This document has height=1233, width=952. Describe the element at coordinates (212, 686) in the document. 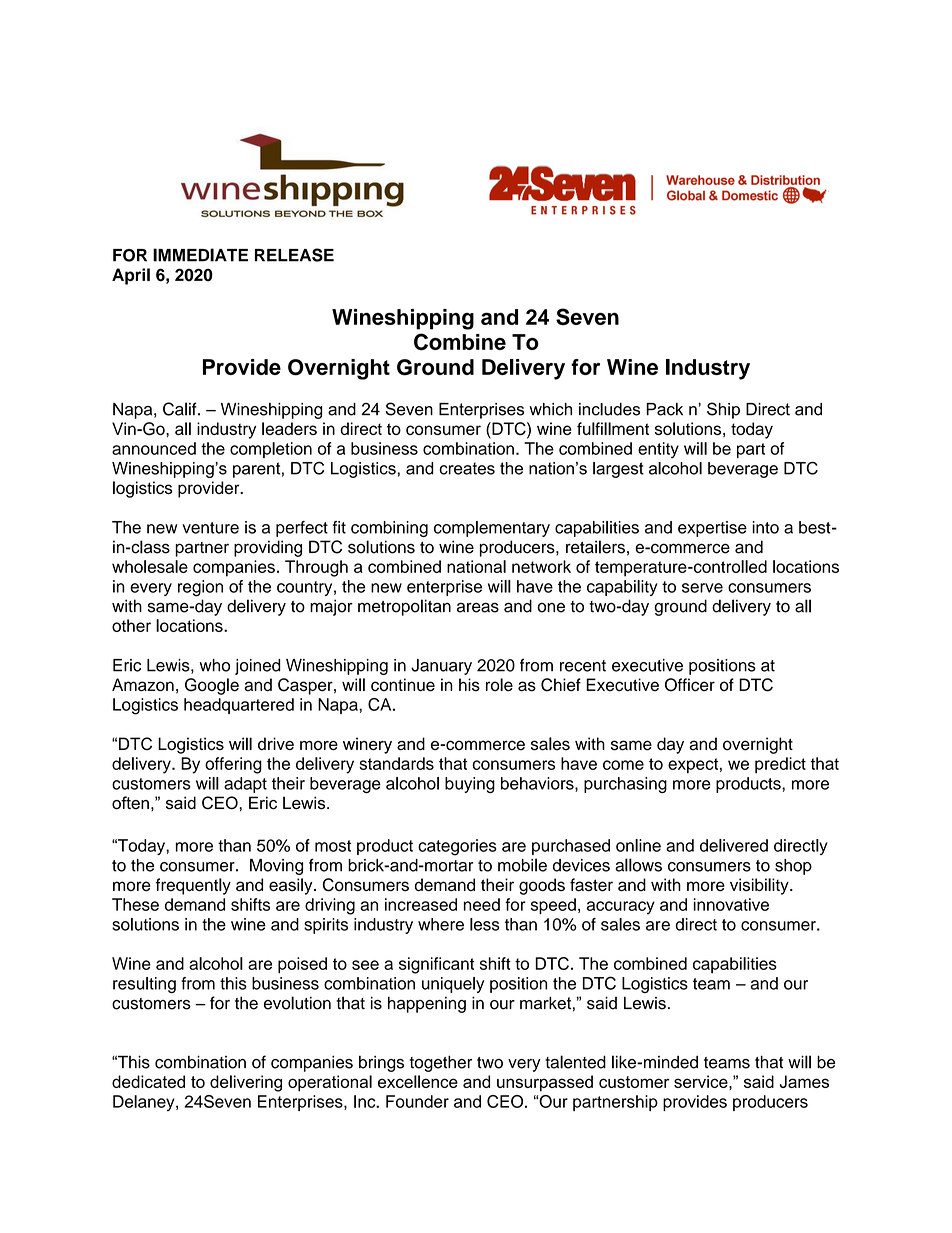

I see `Google` at that location.
